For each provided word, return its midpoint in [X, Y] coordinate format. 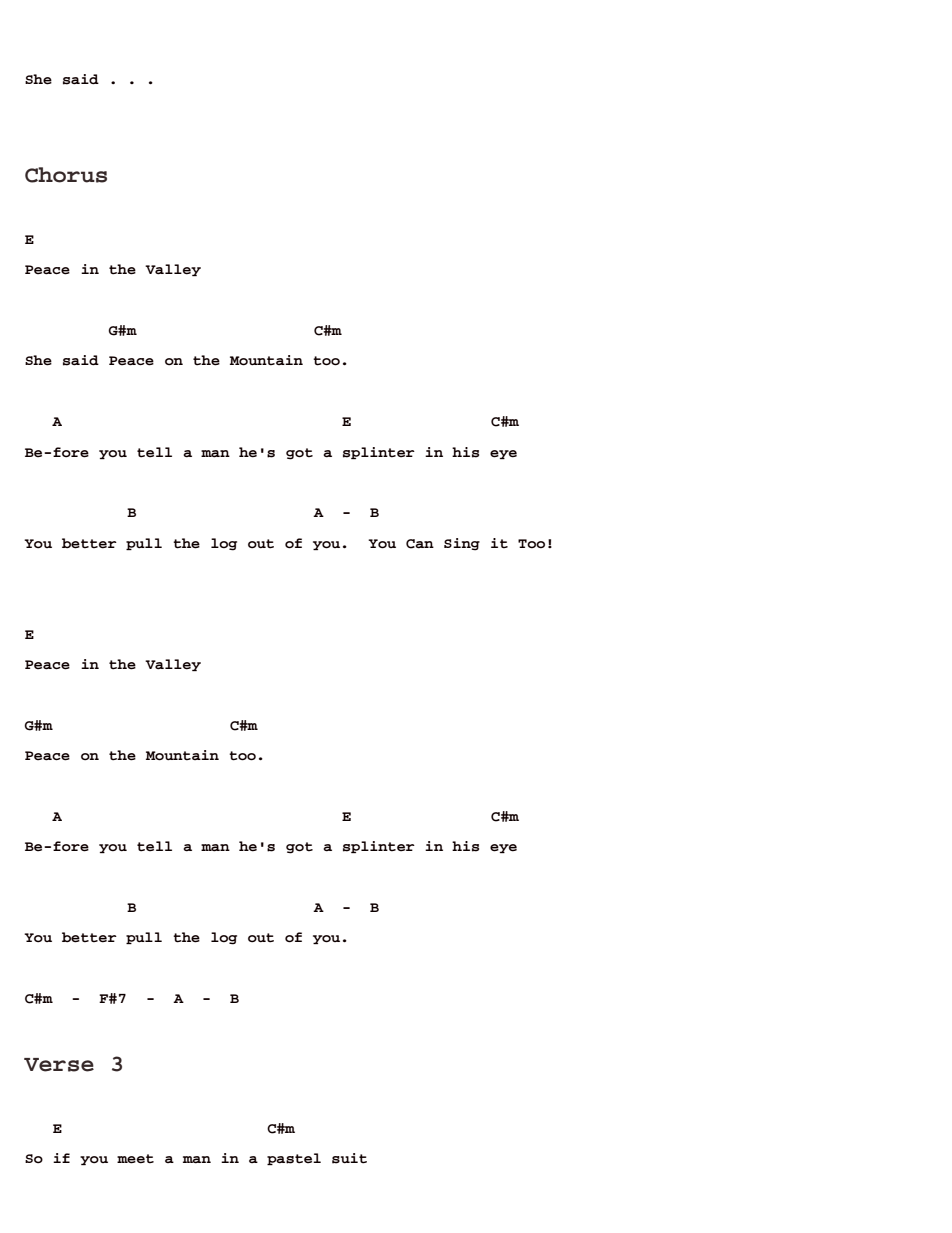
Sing [462, 544]
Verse [59, 1065]
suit [349, 1158]
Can [420, 544]
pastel [294, 1159]
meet [135, 1159]
